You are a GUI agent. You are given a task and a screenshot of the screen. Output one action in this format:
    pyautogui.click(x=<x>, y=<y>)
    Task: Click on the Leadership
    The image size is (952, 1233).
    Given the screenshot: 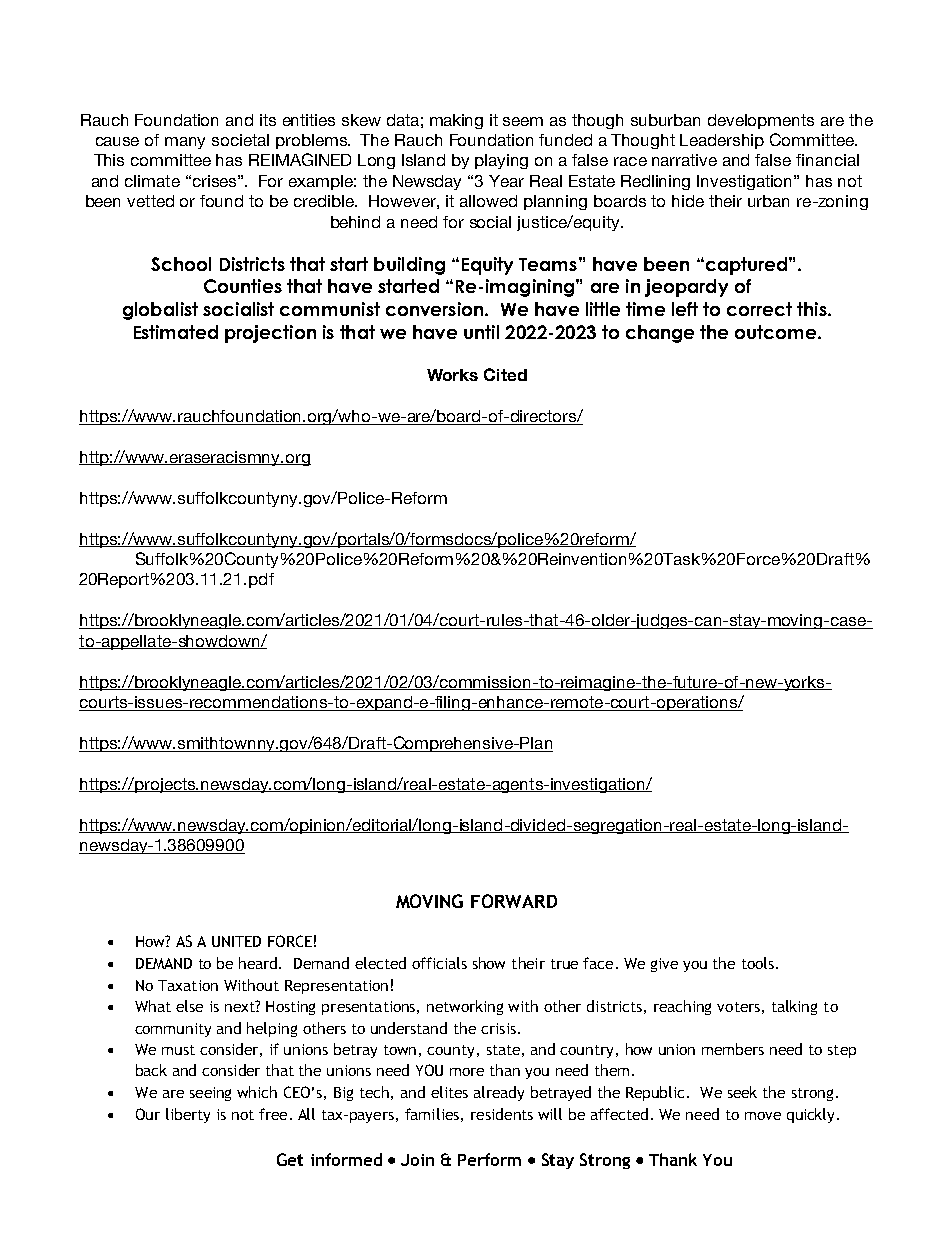 What is the action you would take?
    pyautogui.click(x=722, y=141)
